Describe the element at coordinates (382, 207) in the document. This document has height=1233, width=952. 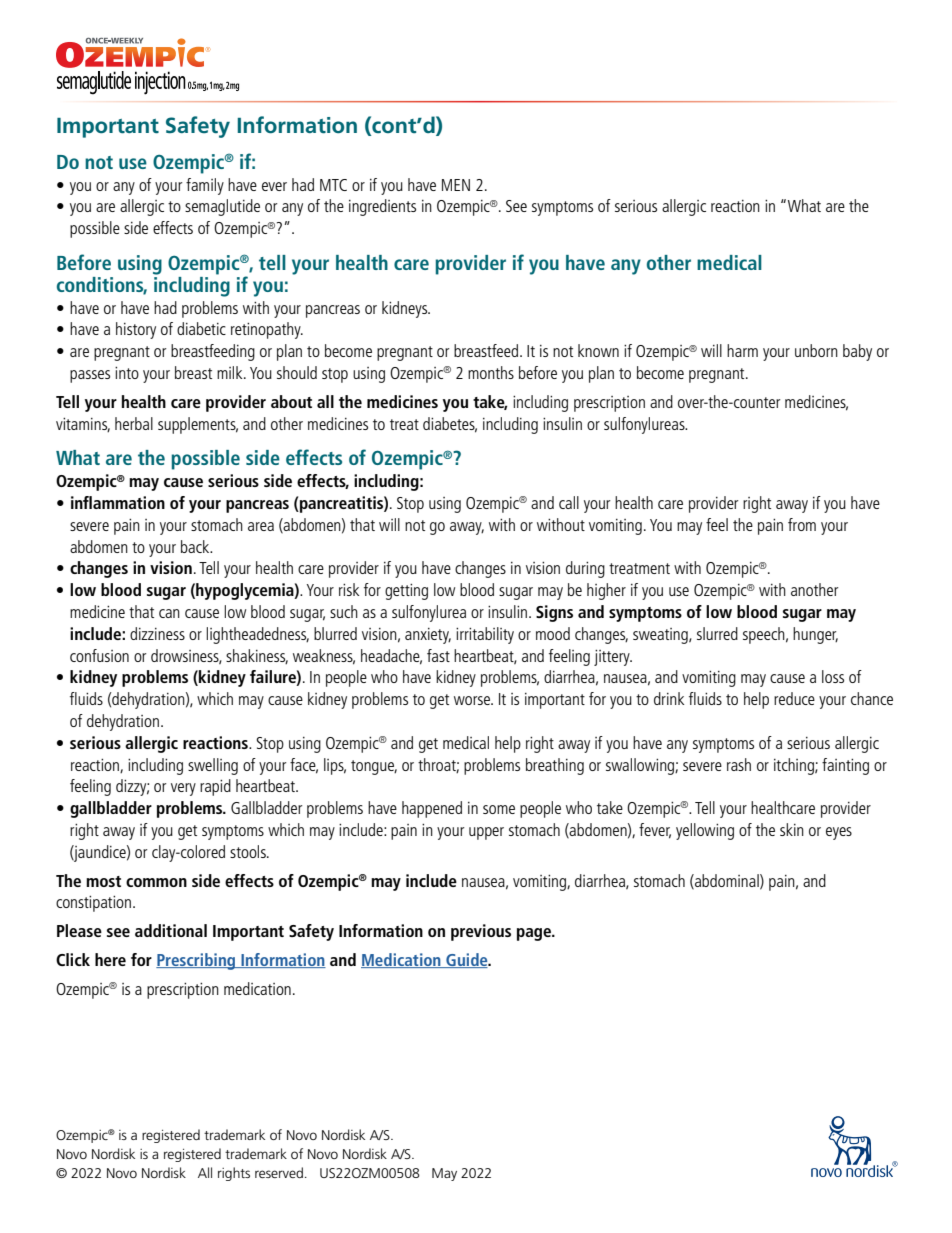
I see `ingredients` at that location.
